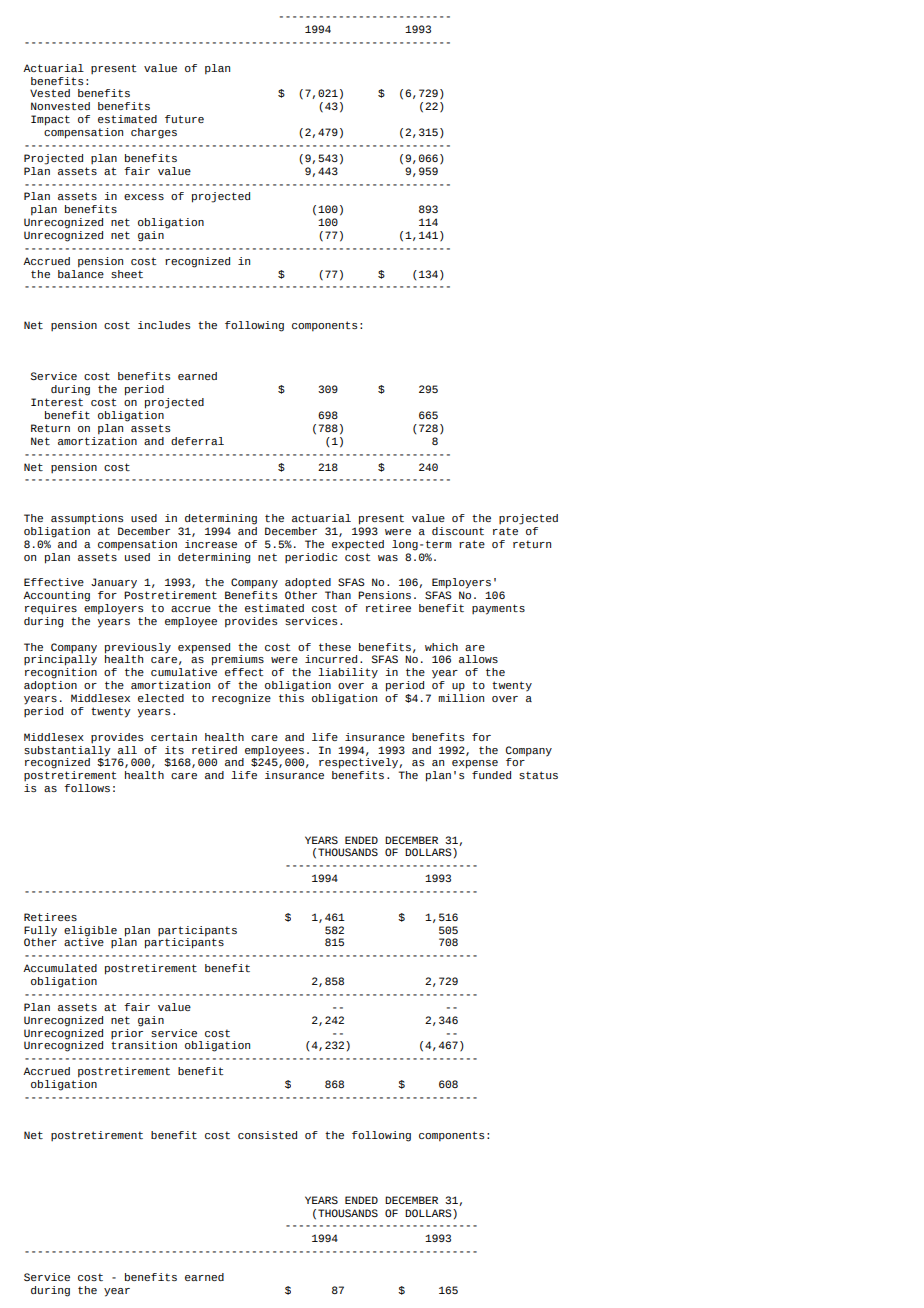 The height and width of the screenshot is (1308, 924). I want to click on previously, so click(138, 648).
